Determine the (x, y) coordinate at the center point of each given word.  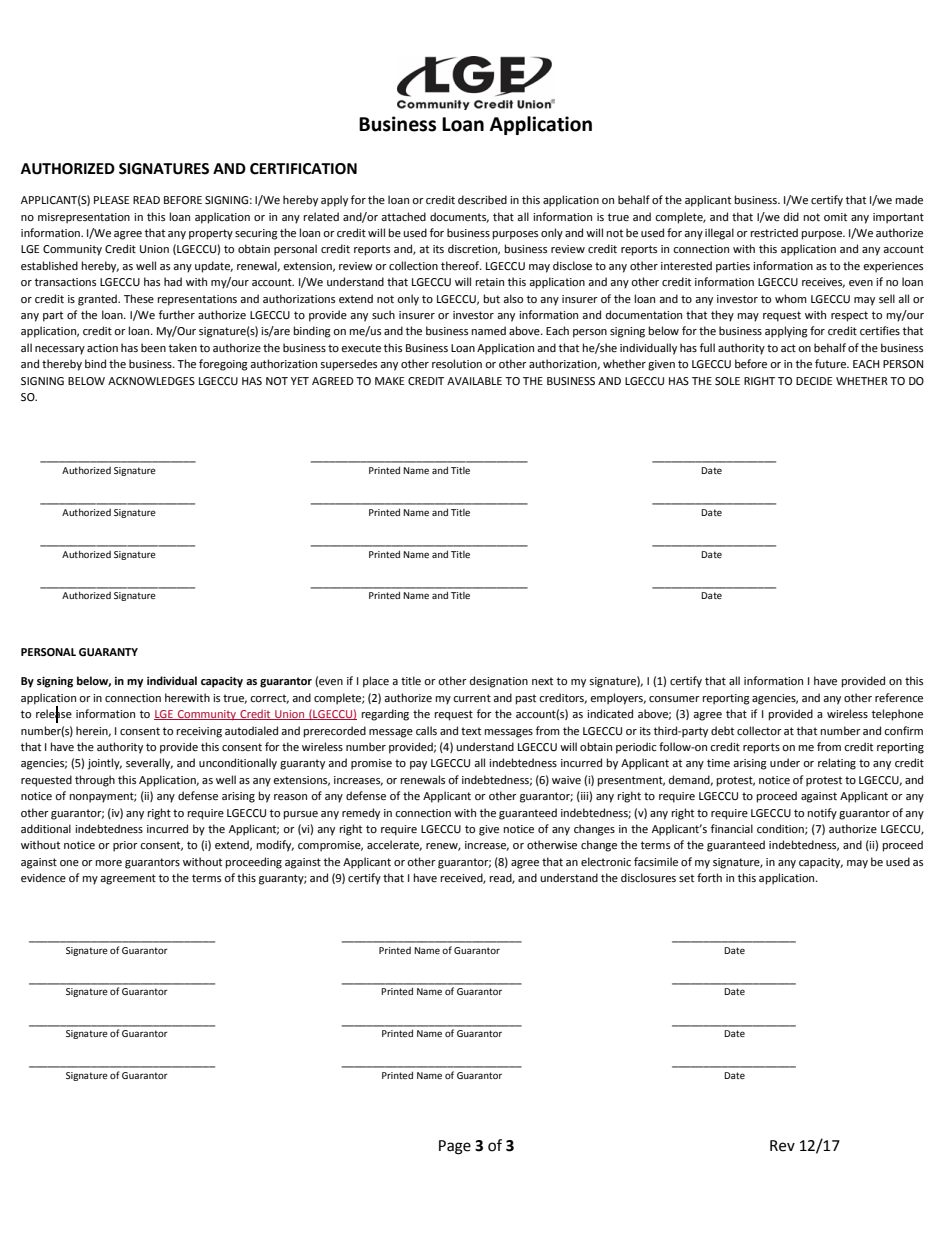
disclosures (648, 878)
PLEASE (111, 200)
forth (709, 877)
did (791, 216)
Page (455, 1147)
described (482, 200)
